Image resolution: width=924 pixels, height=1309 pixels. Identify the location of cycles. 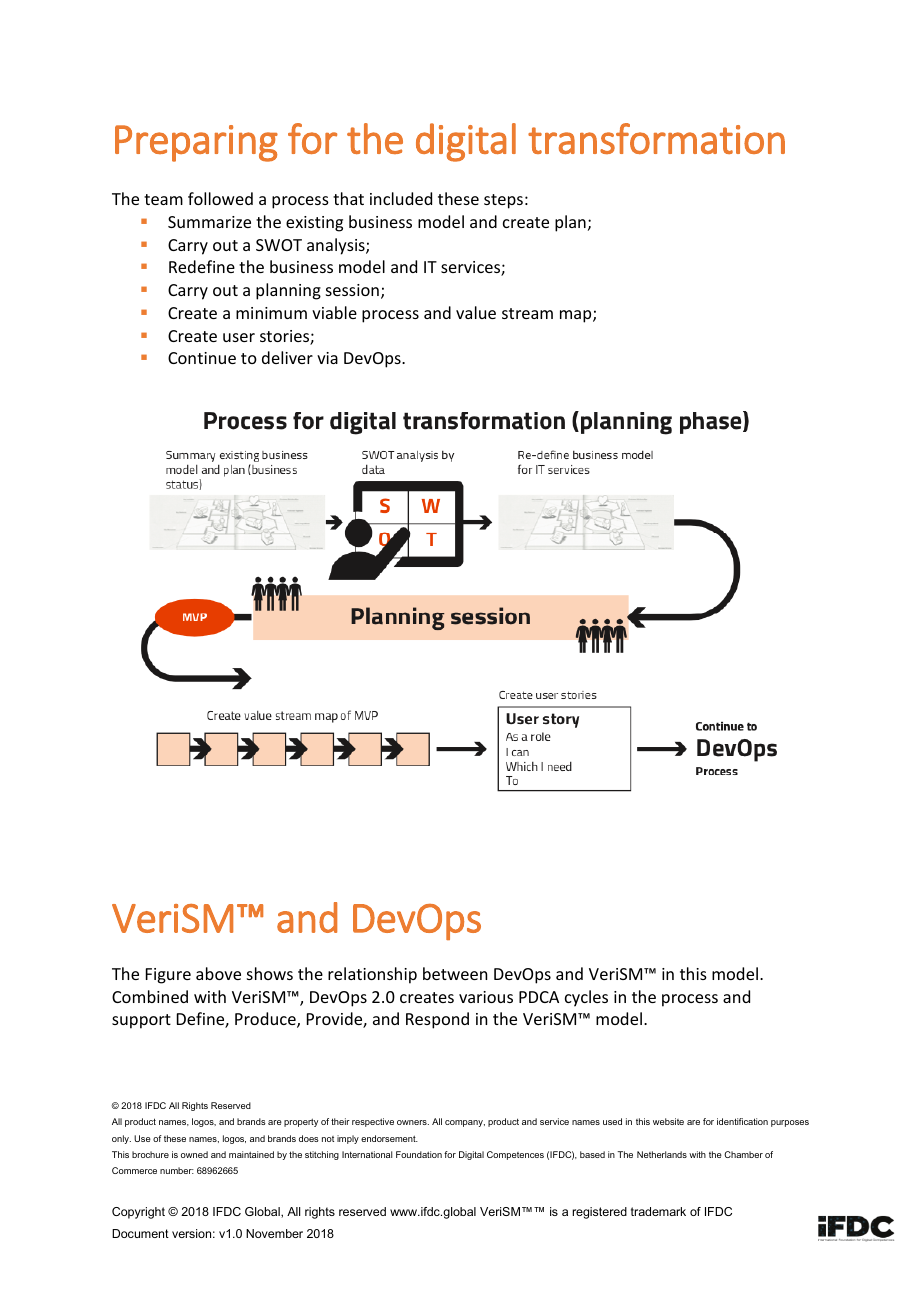
(586, 998).
